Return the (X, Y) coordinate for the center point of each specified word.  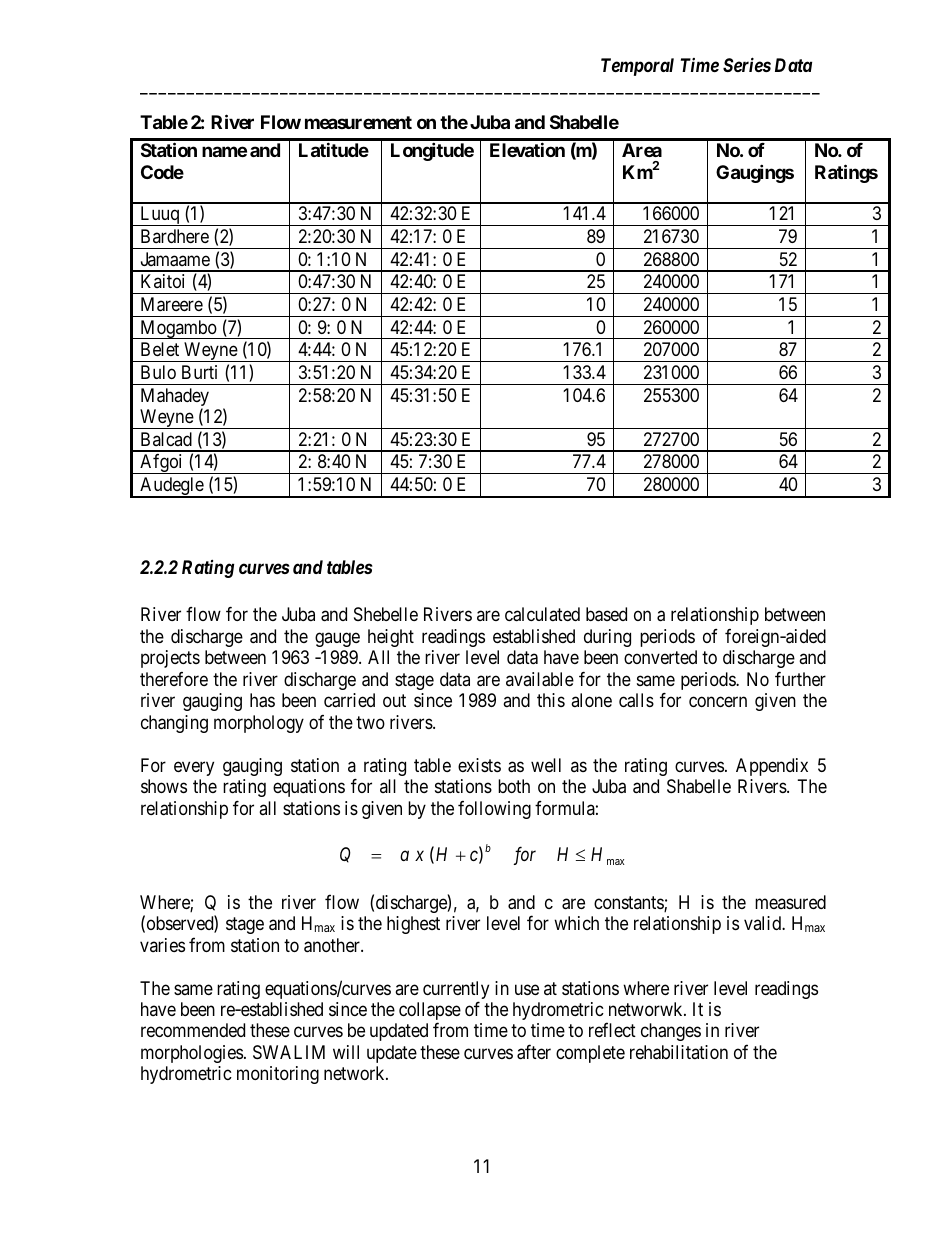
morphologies (192, 1054)
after (534, 1052)
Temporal (637, 67)
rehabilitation (679, 1052)
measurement (358, 122)
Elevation (527, 150)
